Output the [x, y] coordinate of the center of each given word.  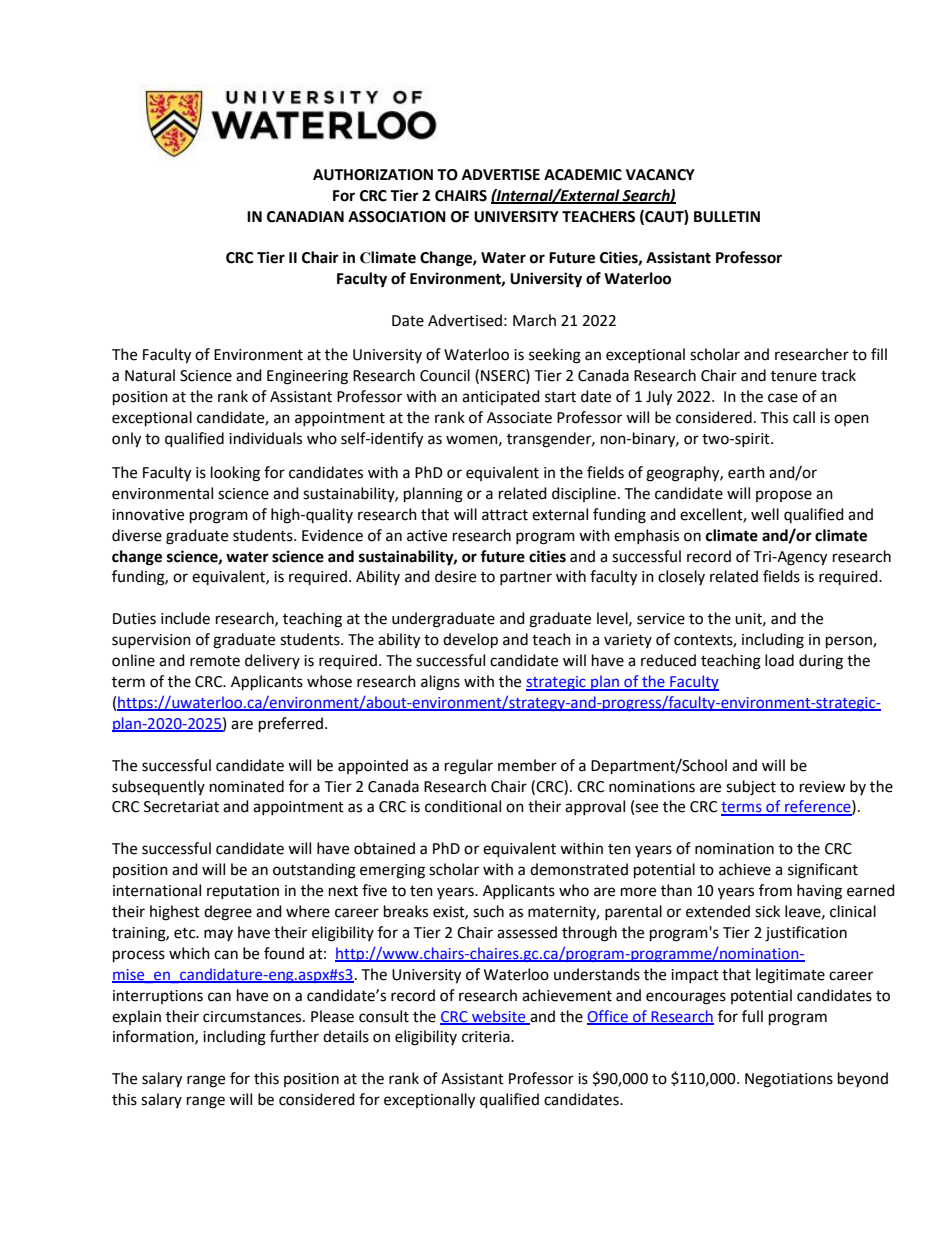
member [527, 765]
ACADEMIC [583, 175]
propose [784, 496]
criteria [487, 1037]
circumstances [253, 1017]
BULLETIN [727, 217]
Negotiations [789, 1080]
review [823, 787]
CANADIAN [305, 217]
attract [505, 515]
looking [235, 474]
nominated [247, 786]
